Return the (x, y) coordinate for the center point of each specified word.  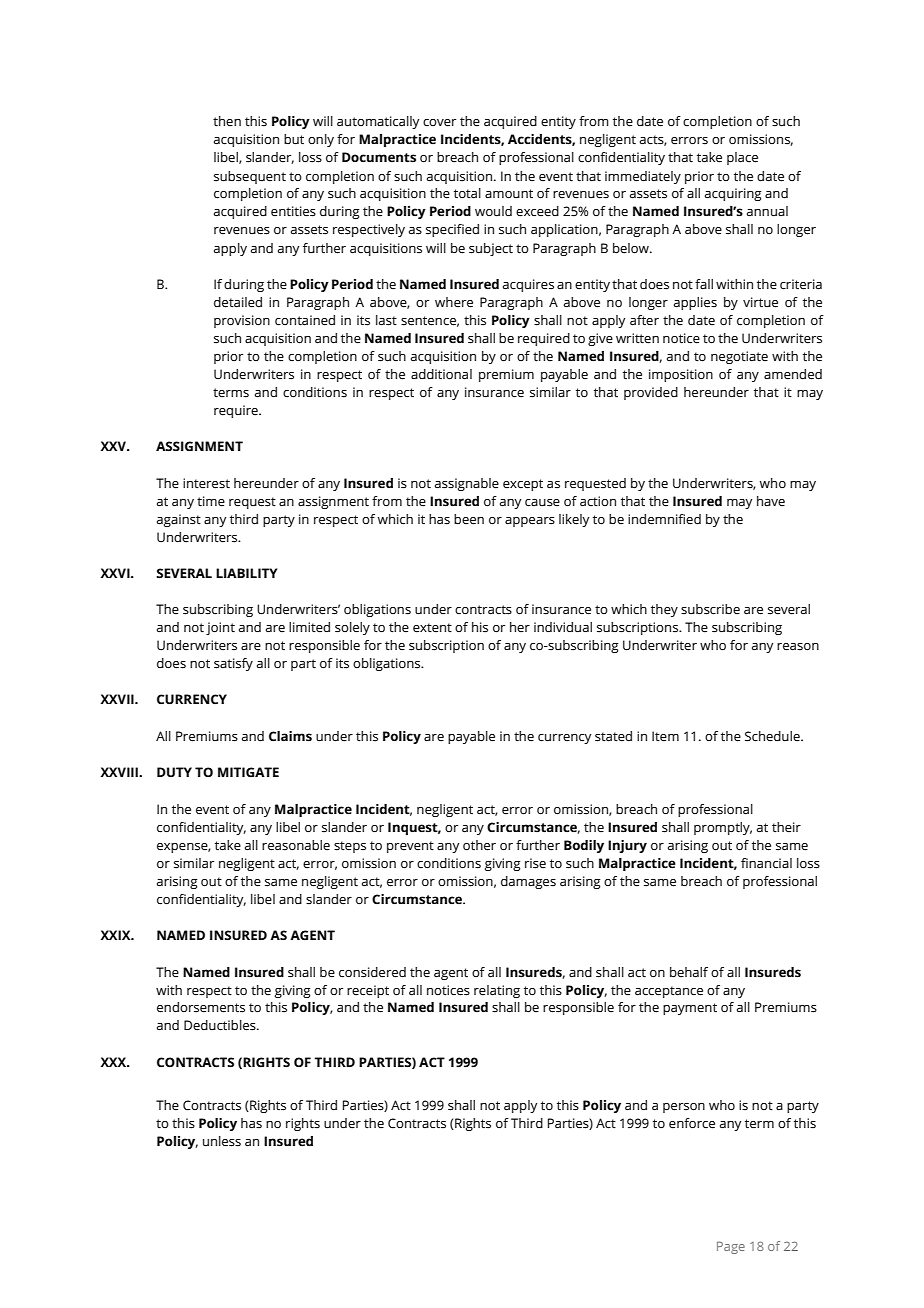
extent (432, 628)
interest (206, 483)
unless (222, 1141)
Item (665, 736)
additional (441, 374)
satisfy (233, 664)
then (227, 121)
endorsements (201, 1007)
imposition (681, 375)
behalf (689, 972)
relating (497, 991)
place (742, 158)
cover (439, 123)
